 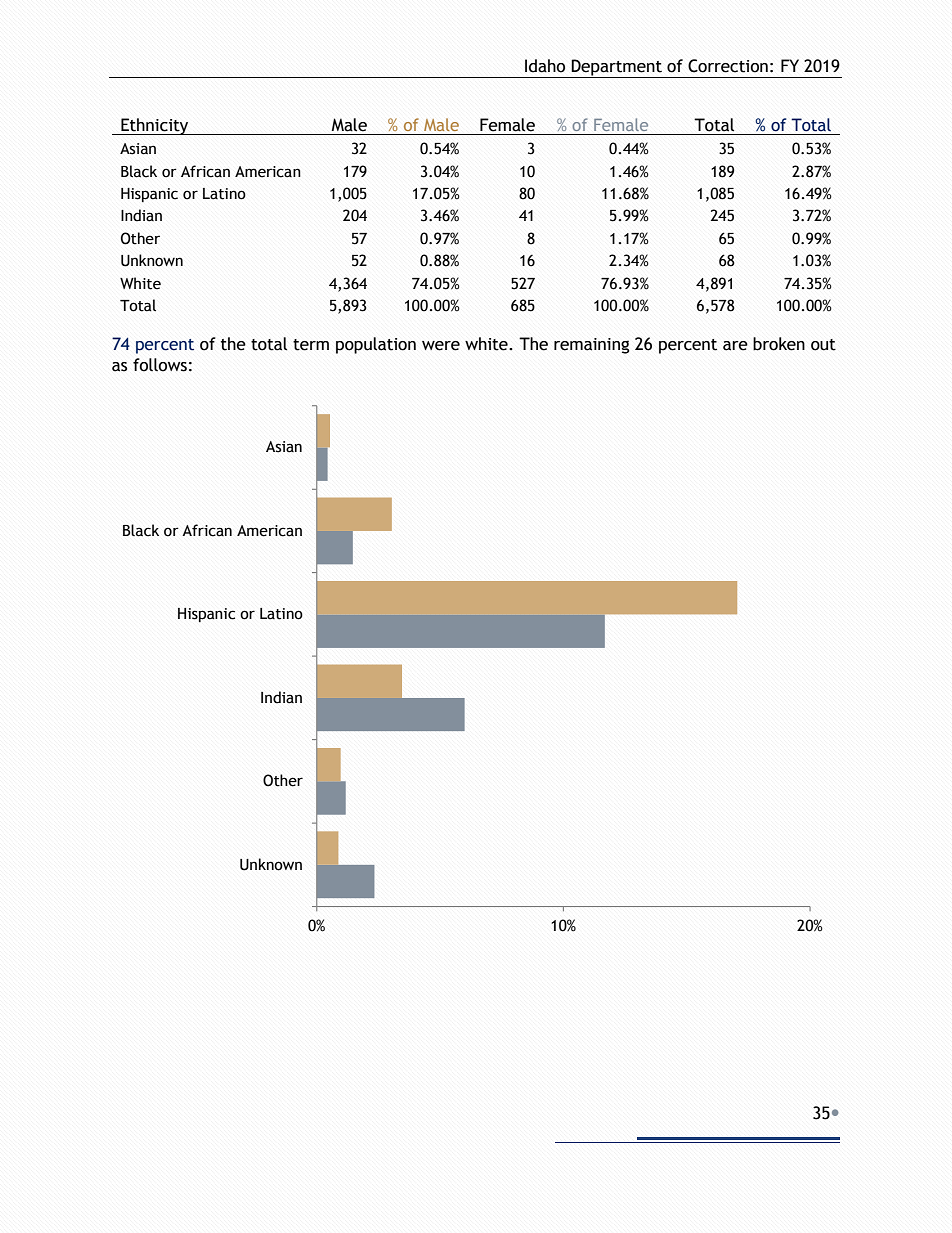 I want to click on Ethnicity, so click(x=155, y=126).
